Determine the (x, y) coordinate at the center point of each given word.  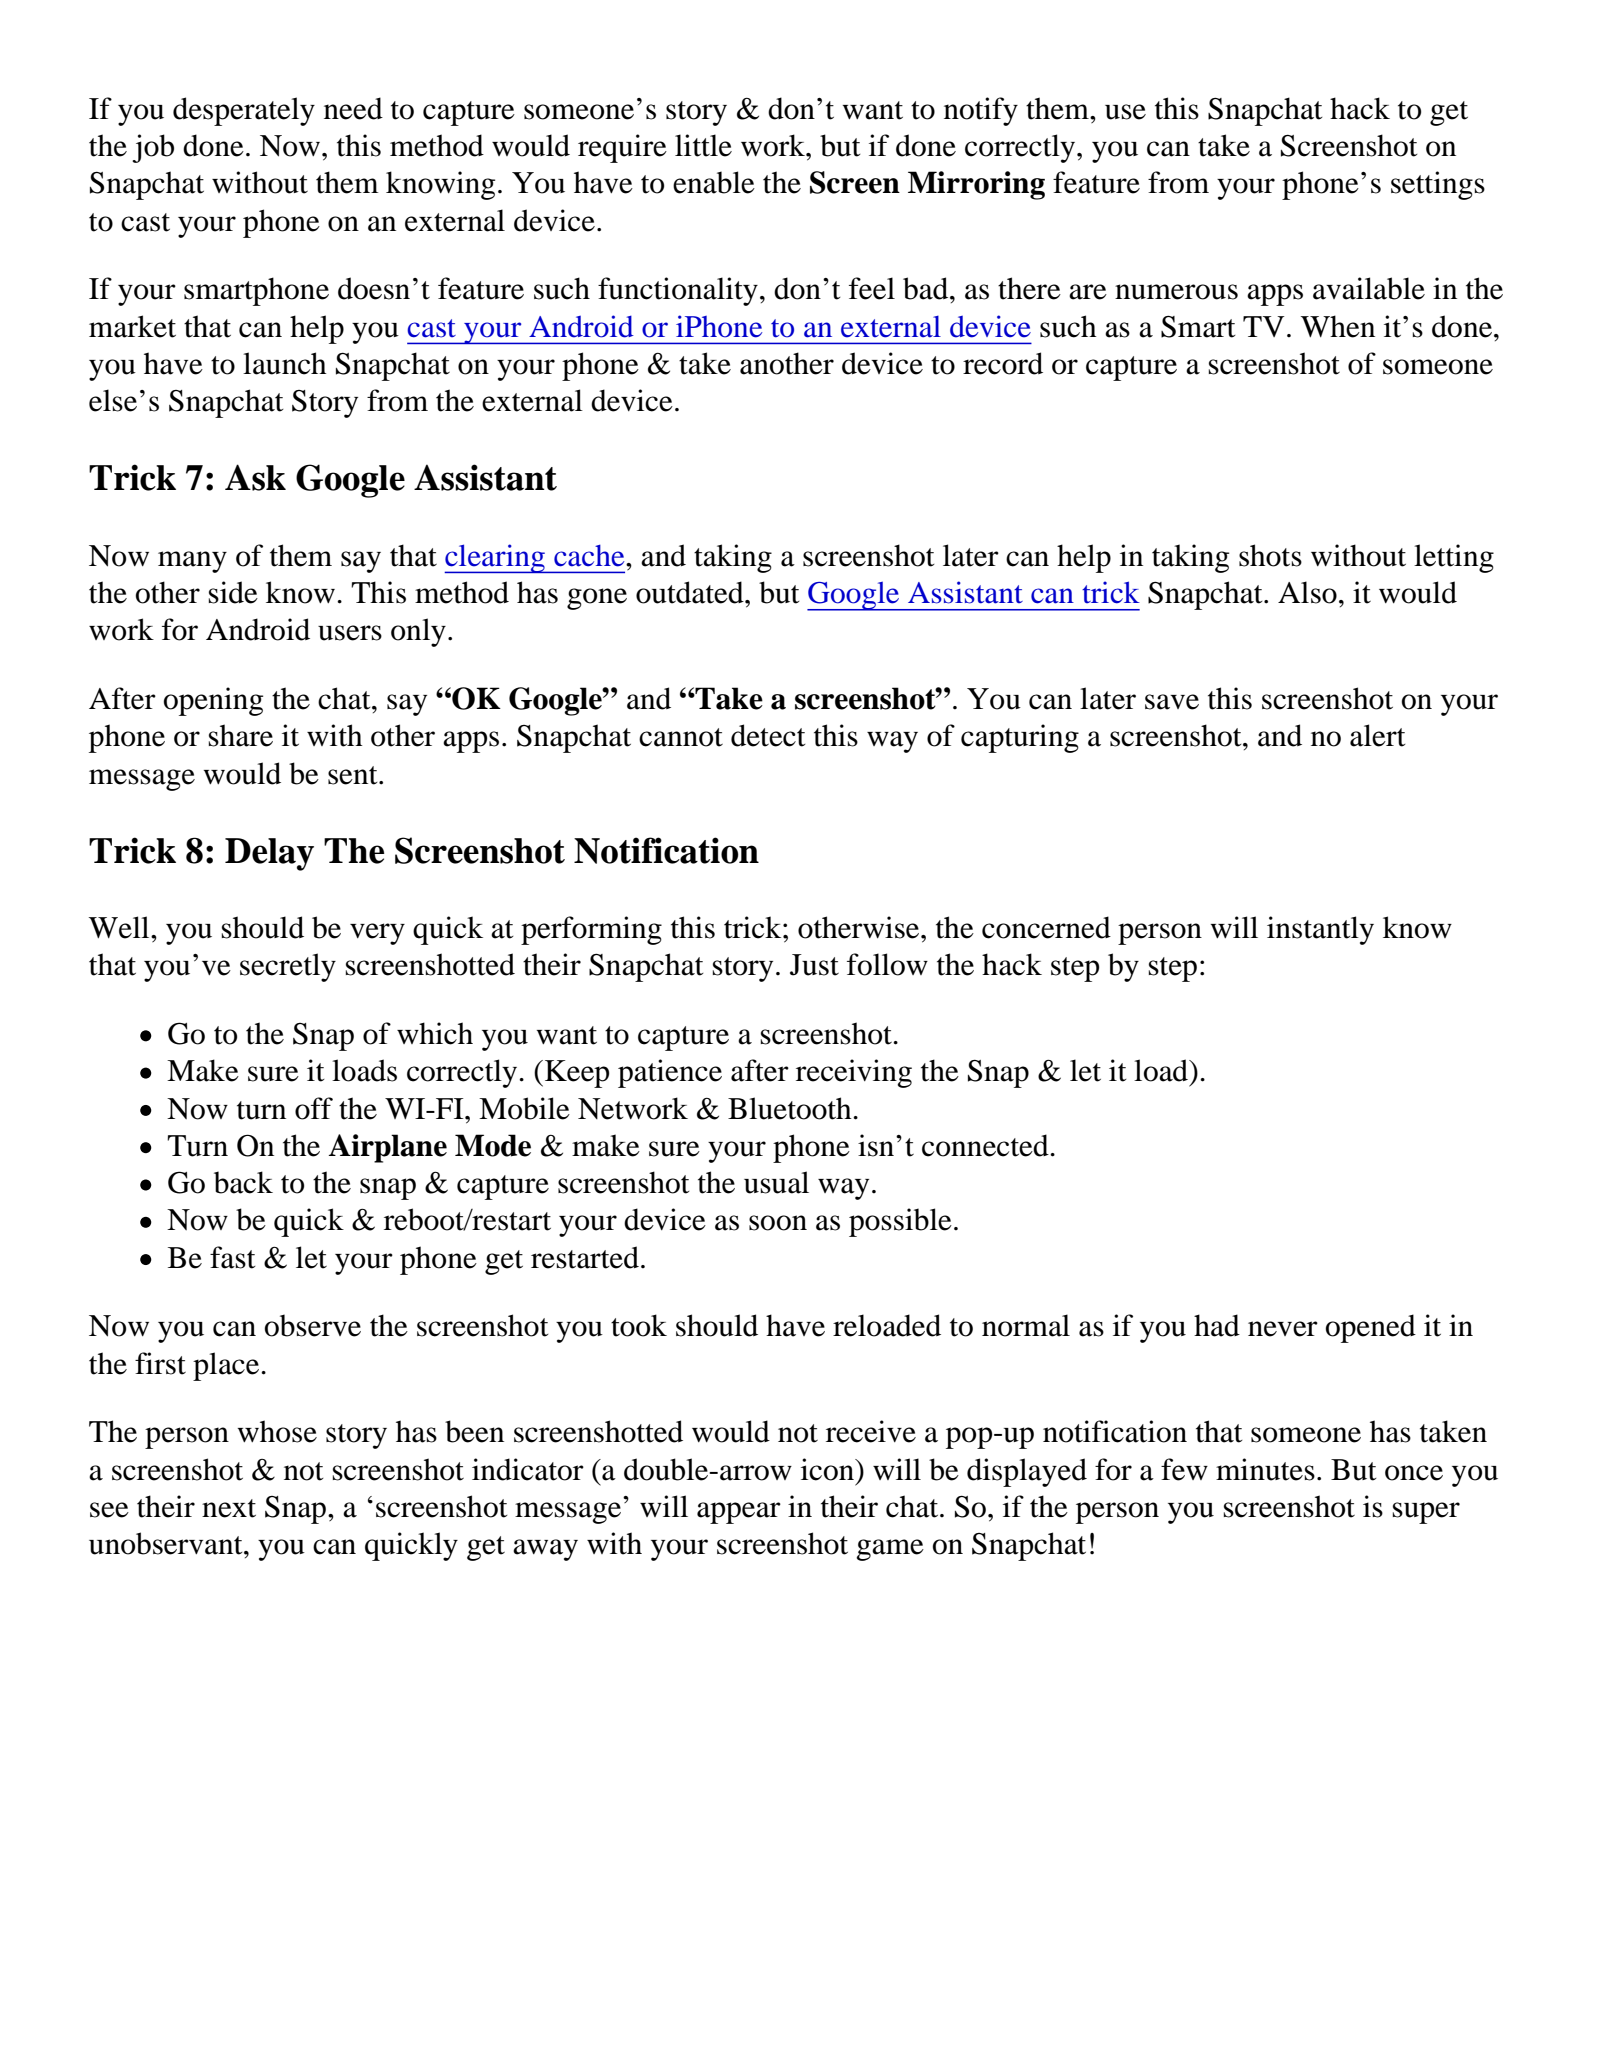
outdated (691, 592)
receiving (854, 1073)
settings (1438, 185)
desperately (244, 111)
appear (739, 1513)
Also (1307, 592)
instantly (1320, 930)
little (703, 145)
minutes (1265, 1469)
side (233, 592)
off (314, 1108)
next (229, 1508)
